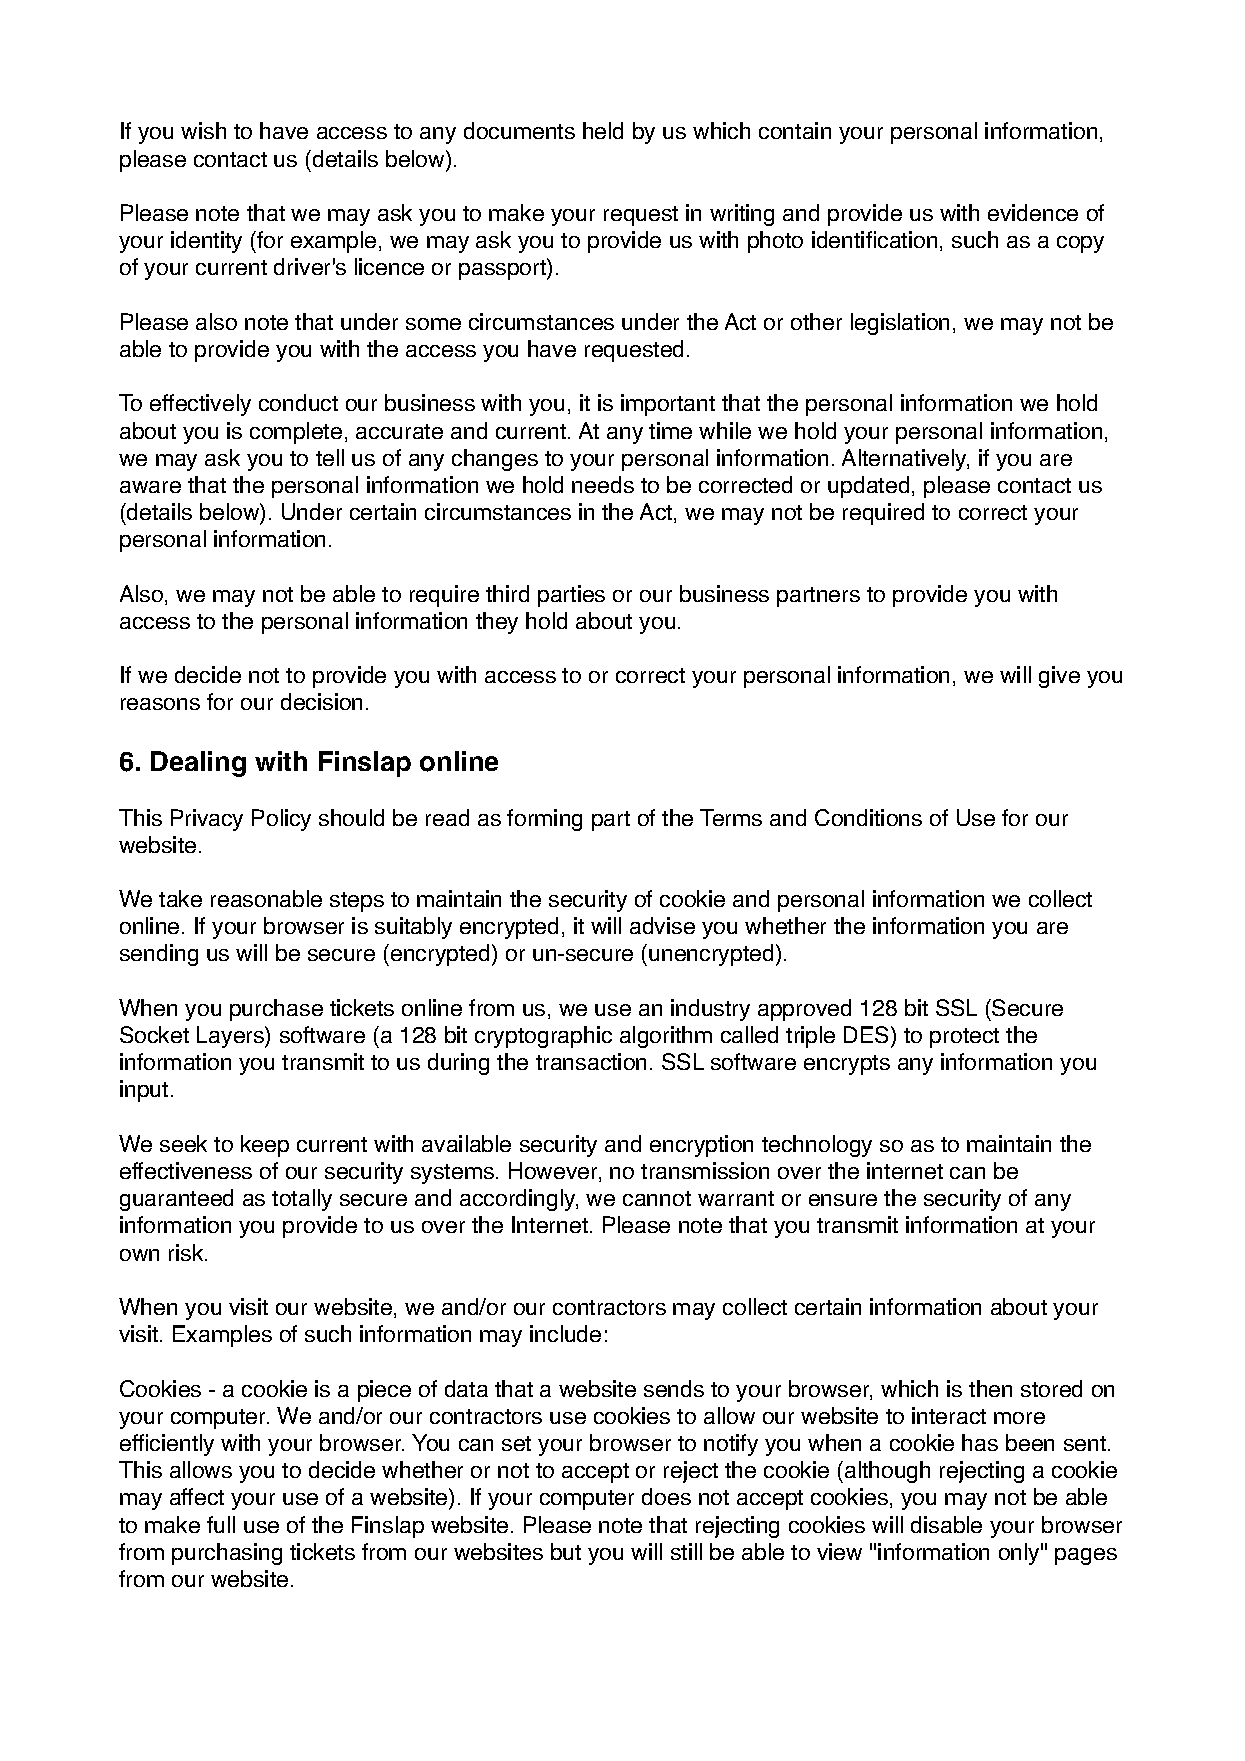 The image size is (1245, 1761). Describe the element at coordinates (964, 1038) in the screenshot. I see `protect` at that location.
